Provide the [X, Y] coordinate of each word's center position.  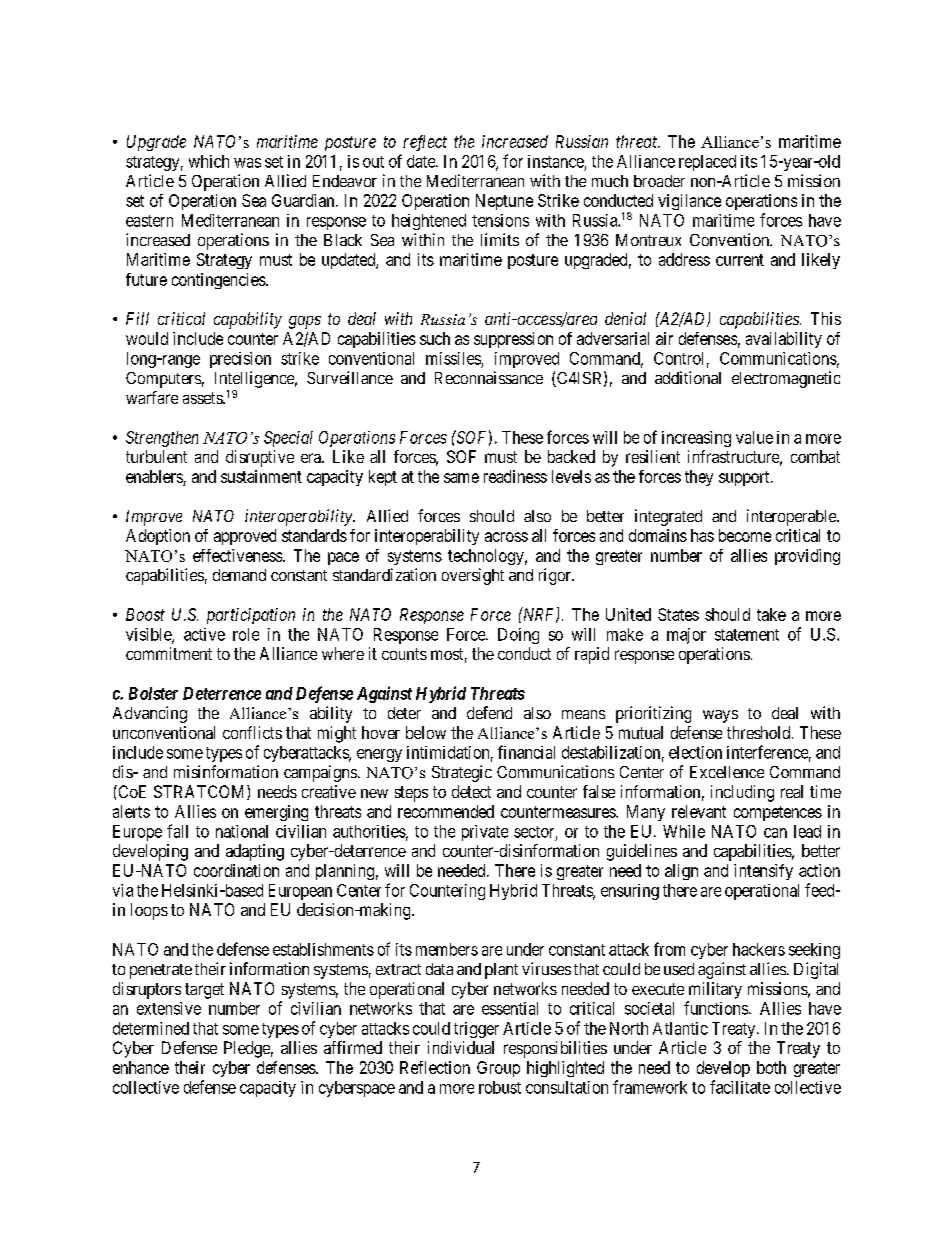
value [754, 437]
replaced [707, 163]
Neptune [504, 202]
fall [177, 831]
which [209, 161]
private [485, 833]
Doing [518, 636]
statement [747, 635]
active [204, 634]
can [775, 833]
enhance [141, 1067]
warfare [152, 397]
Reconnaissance [489, 377]
